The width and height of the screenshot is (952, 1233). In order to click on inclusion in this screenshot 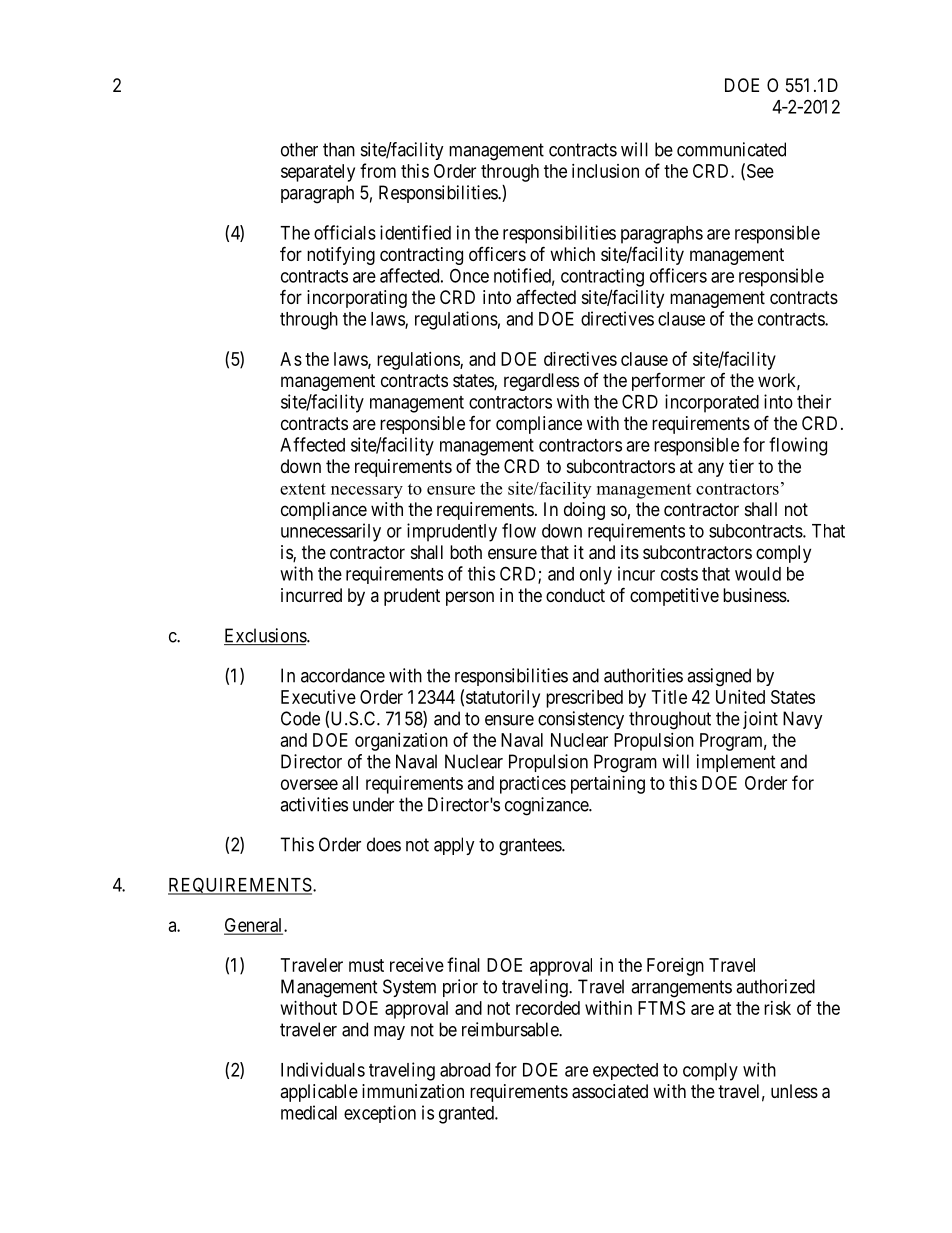, I will do `click(605, 171)`.
